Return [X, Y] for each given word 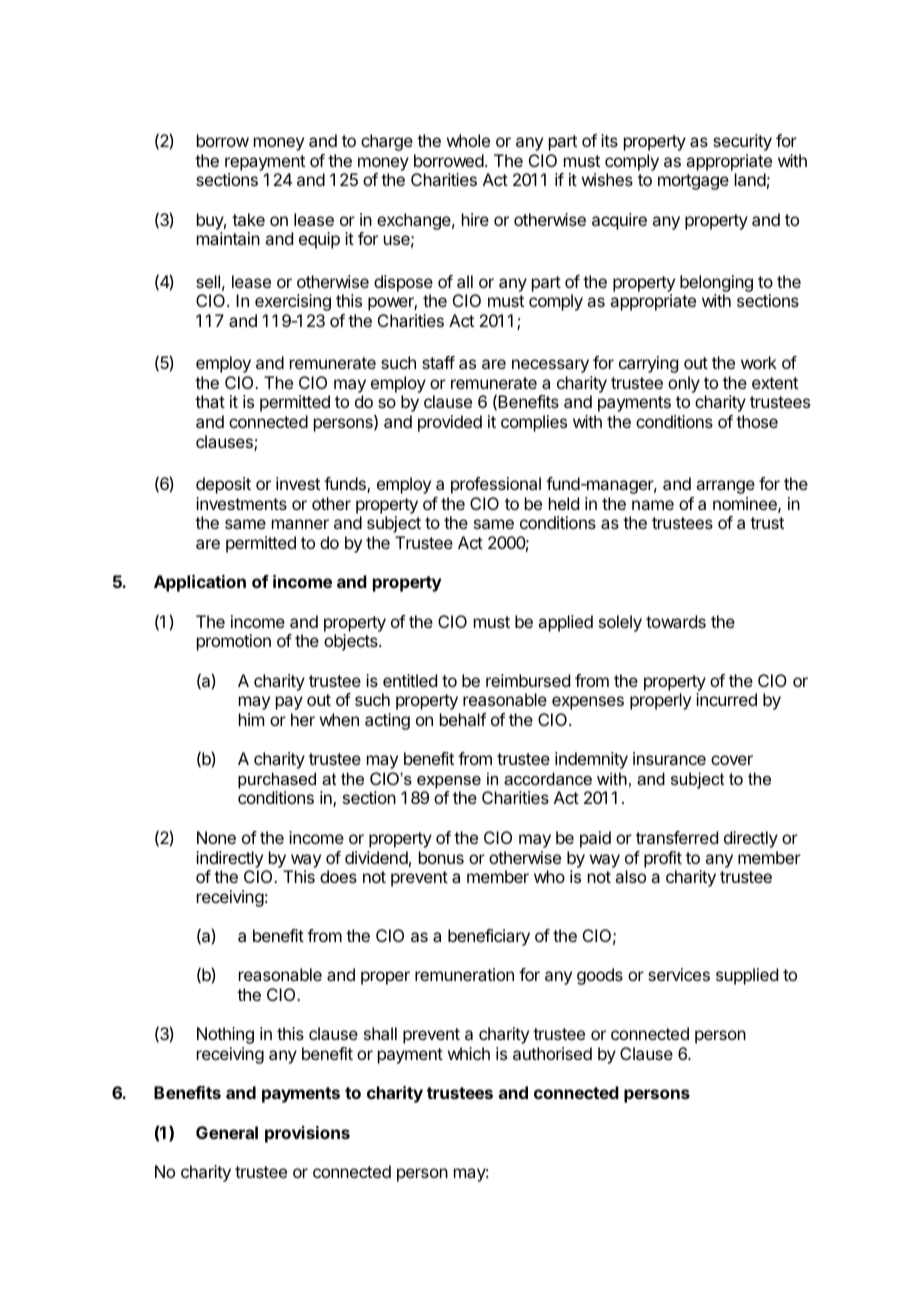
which [469, 1053]
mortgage [693, 182]
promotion [234, 642]
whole [468, 140]
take [248, 219]
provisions [307, 1134]
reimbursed [528, 680]
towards [676, 621]
